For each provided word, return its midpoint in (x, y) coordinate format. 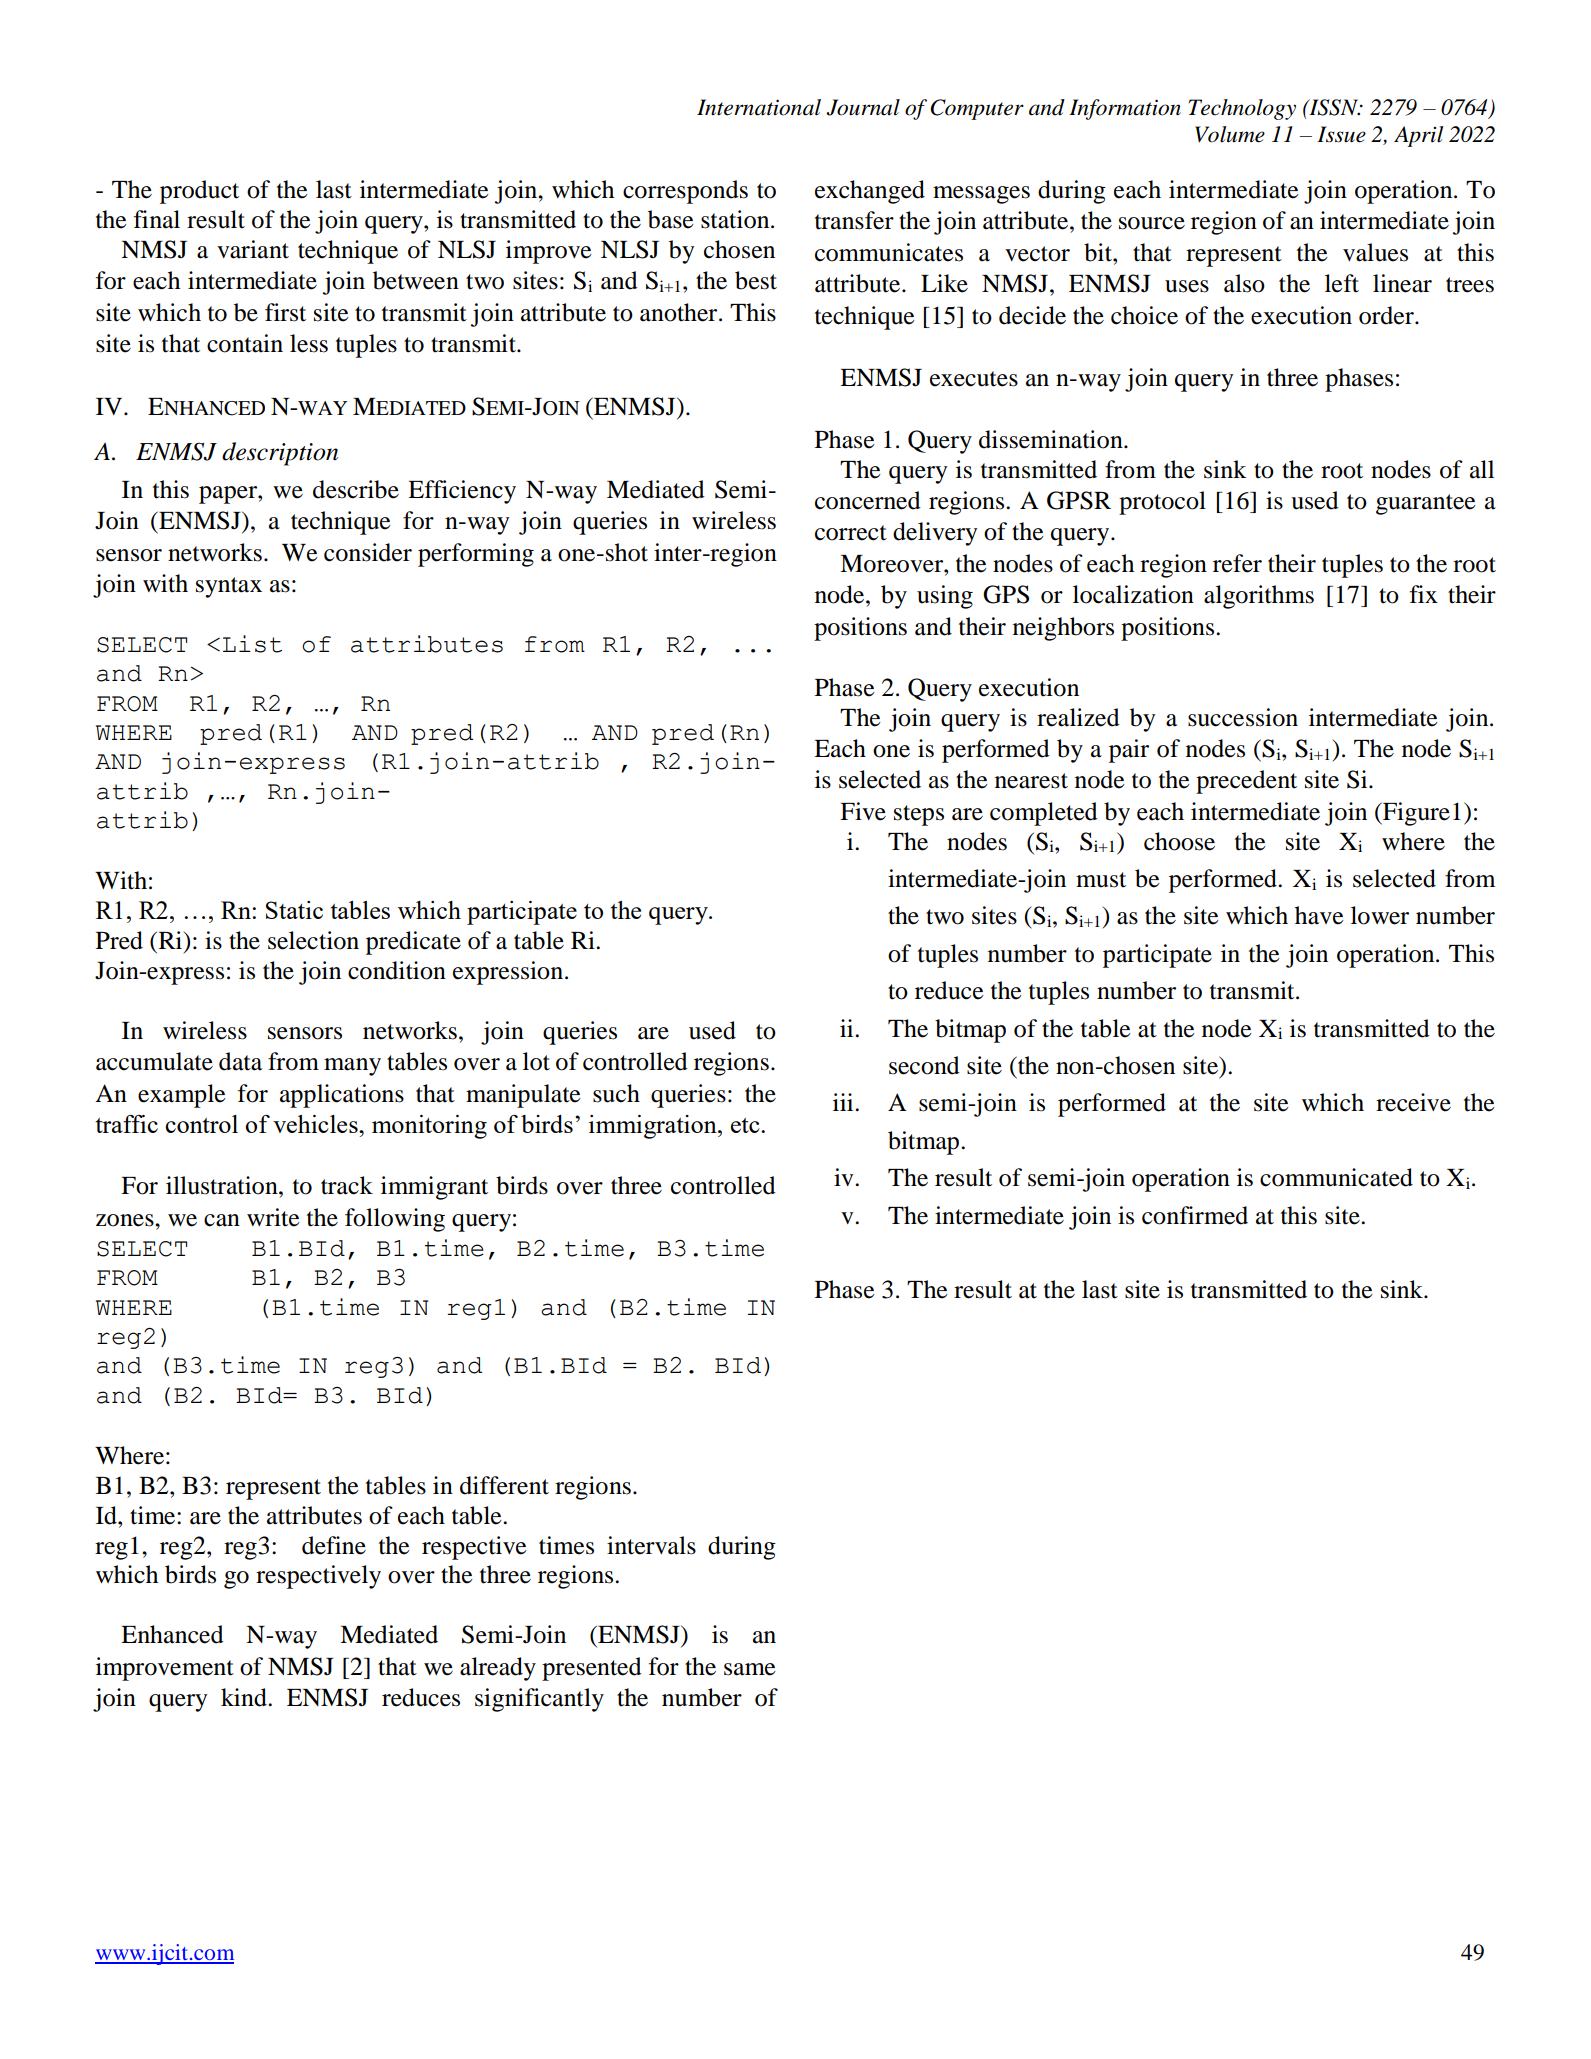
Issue (1341, 134)
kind (245, 1697)
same (750, 1669)
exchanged (870, 192)
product (199, 192)
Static (294, 910)
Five (863, 811)
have (1319, 915)
